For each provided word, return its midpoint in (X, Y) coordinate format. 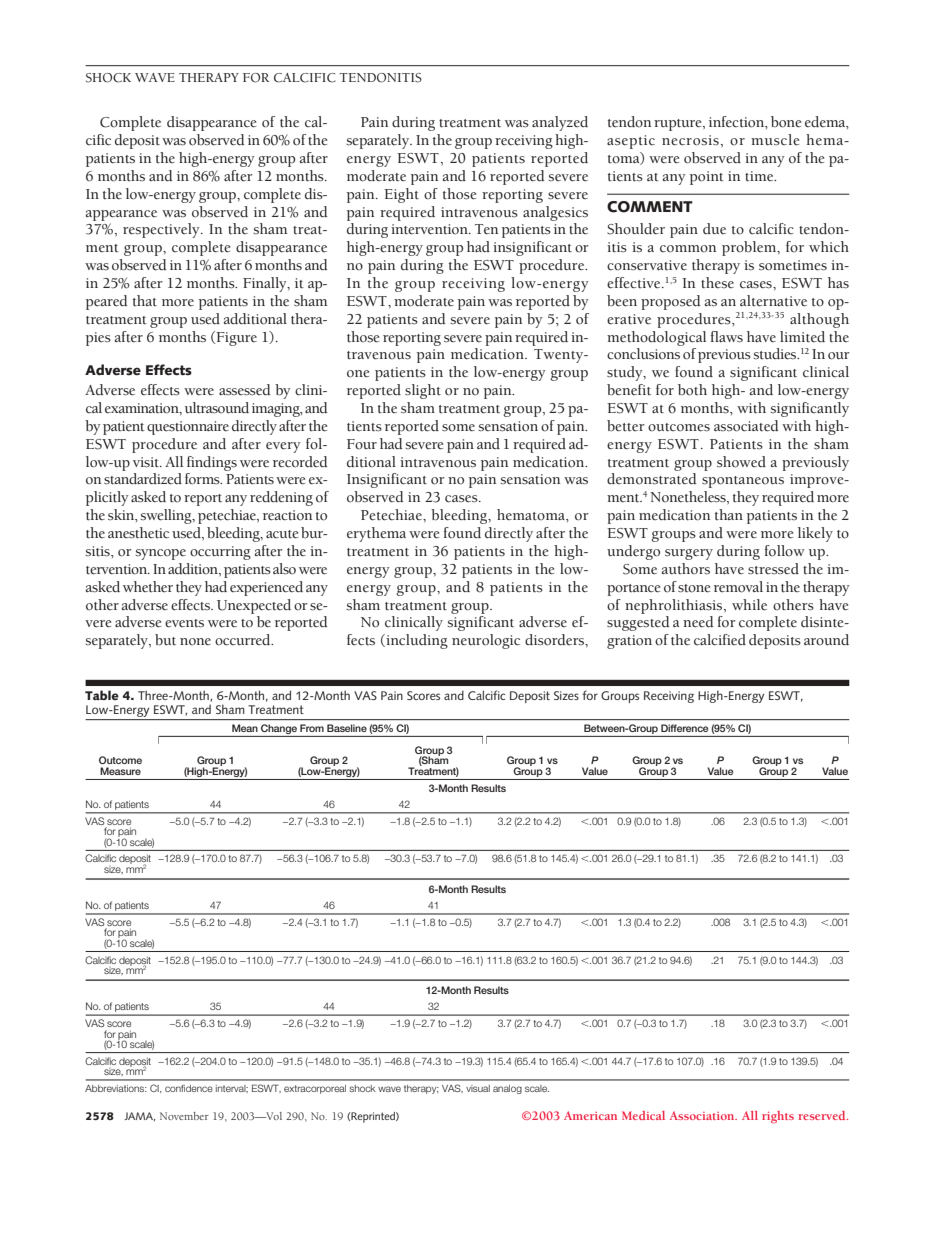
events (184, 623)
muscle (775, 140)
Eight (401, 195)
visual (478, 1088)
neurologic (486, 641)
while (749, 605)
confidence (189, 1088)
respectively (162, 230)
